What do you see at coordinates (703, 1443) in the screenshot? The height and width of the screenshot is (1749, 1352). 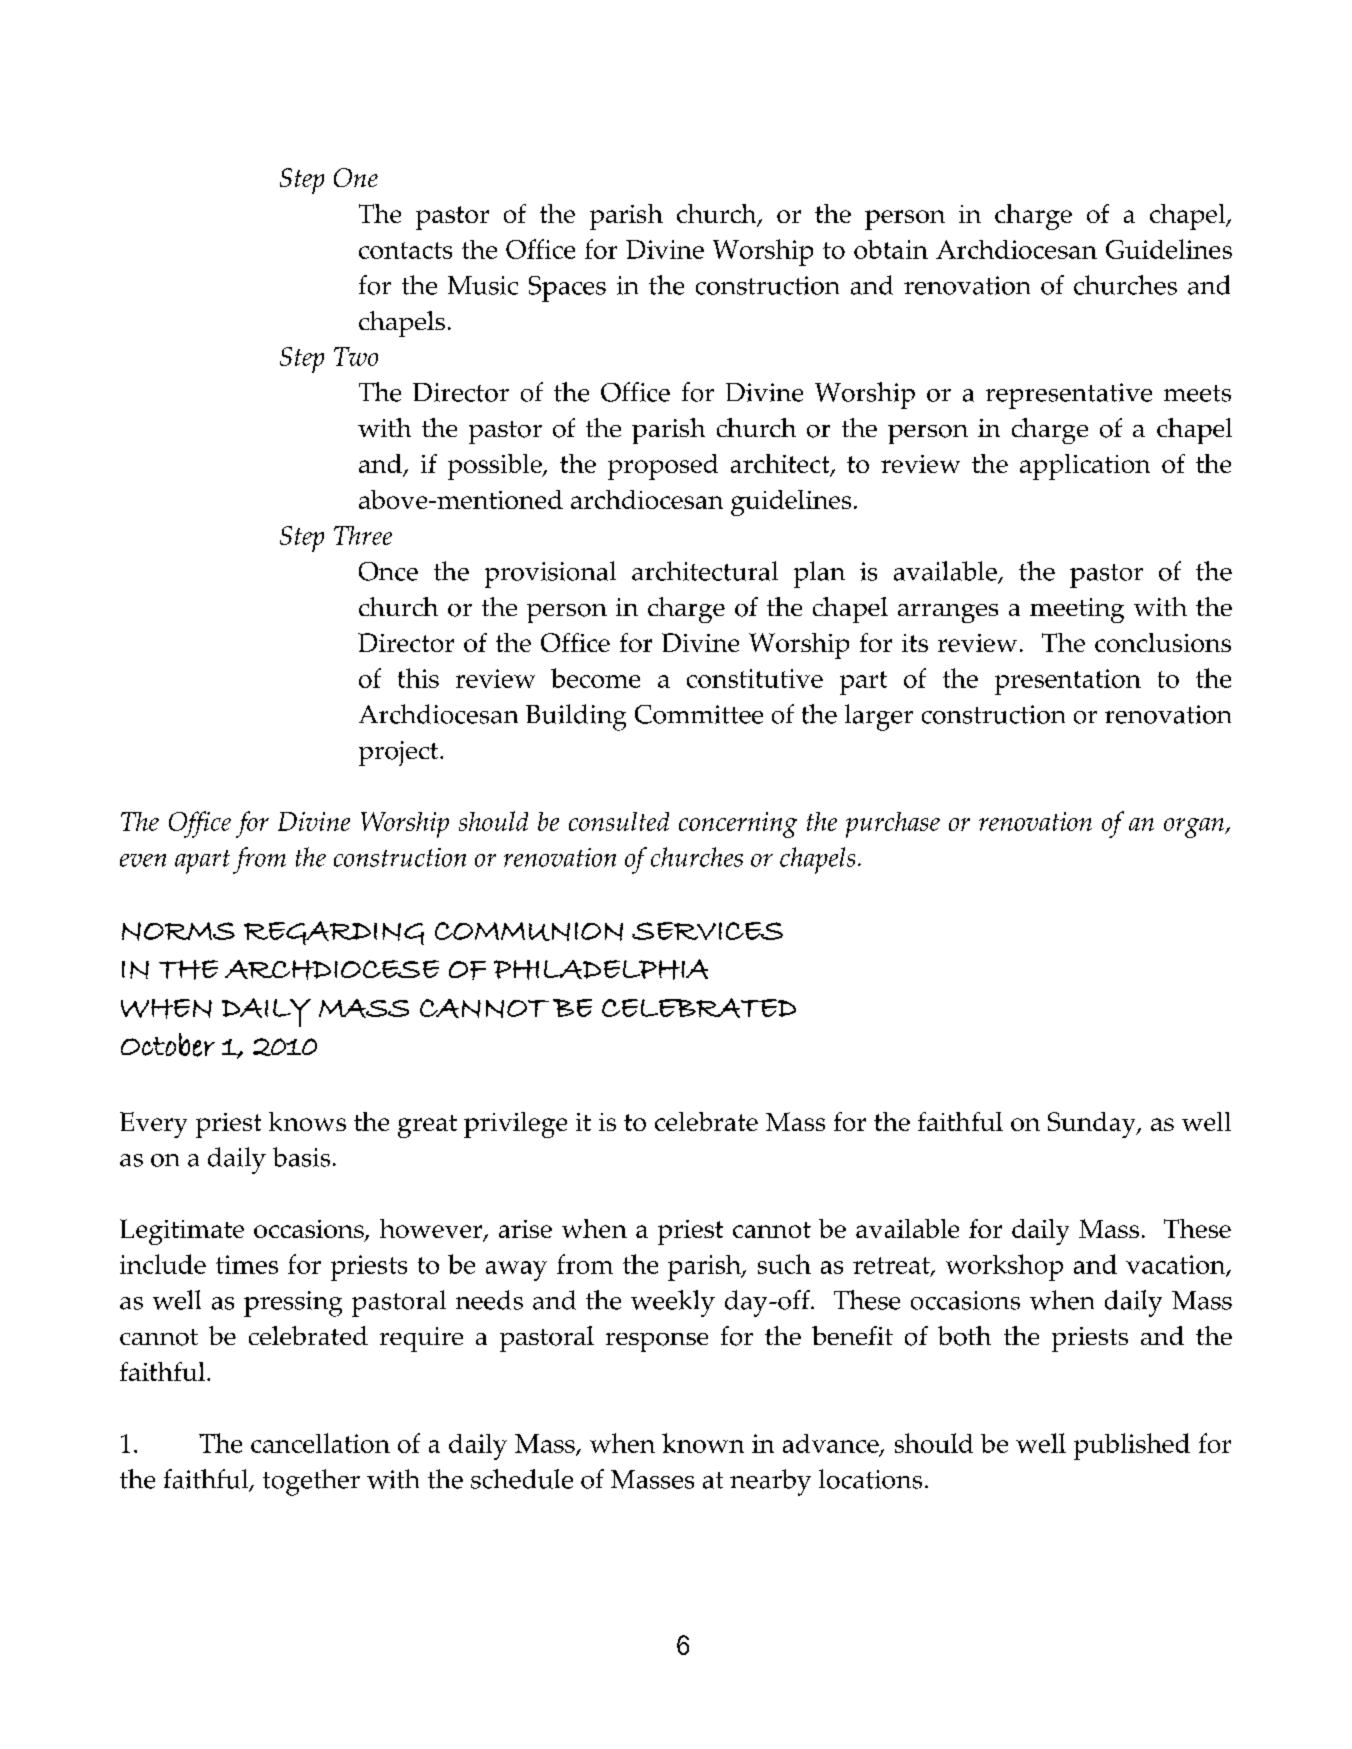 I see `known` at bounding box center [703, 1443].
